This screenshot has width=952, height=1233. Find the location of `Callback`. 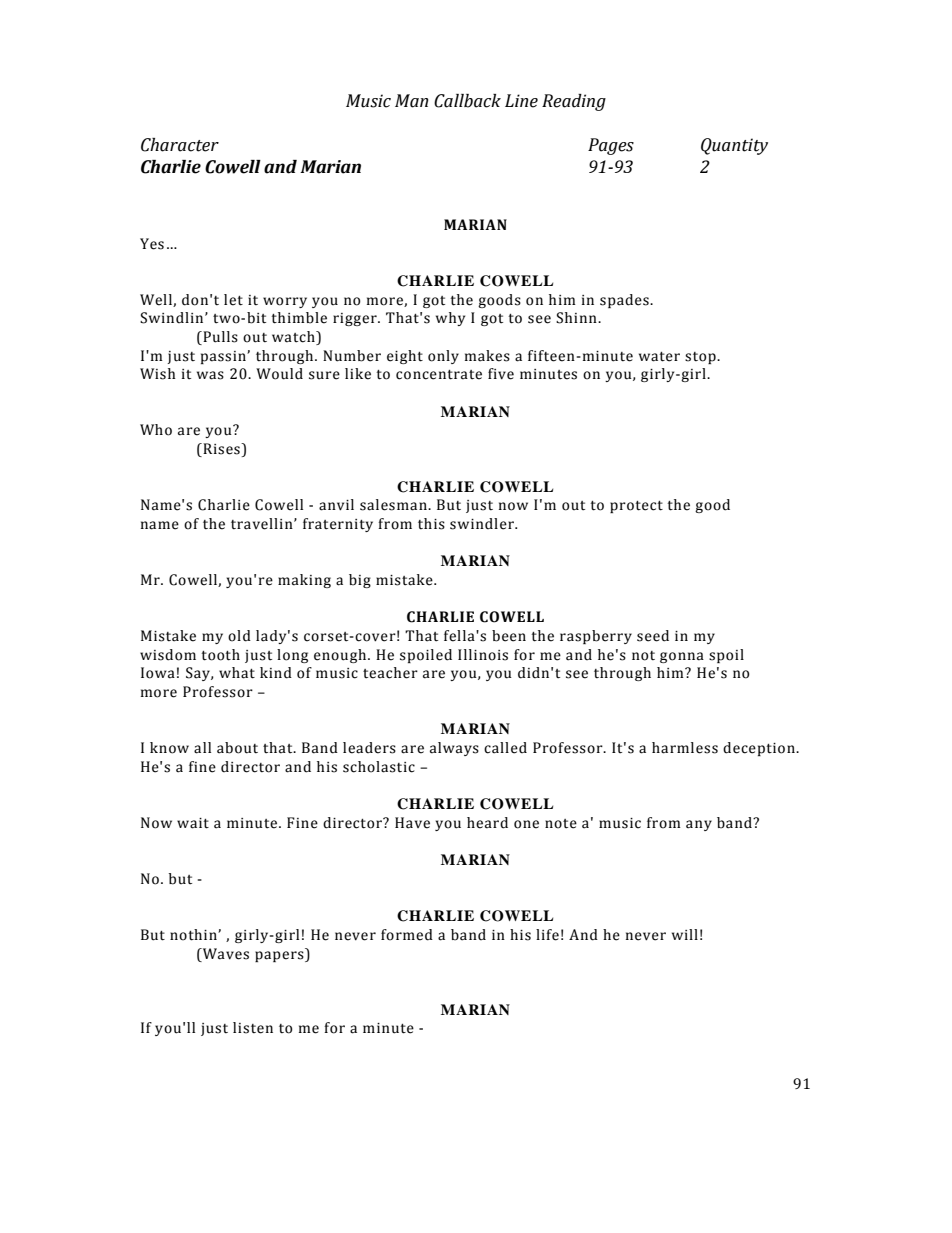

Callback is located at coordinates (467, 101).
